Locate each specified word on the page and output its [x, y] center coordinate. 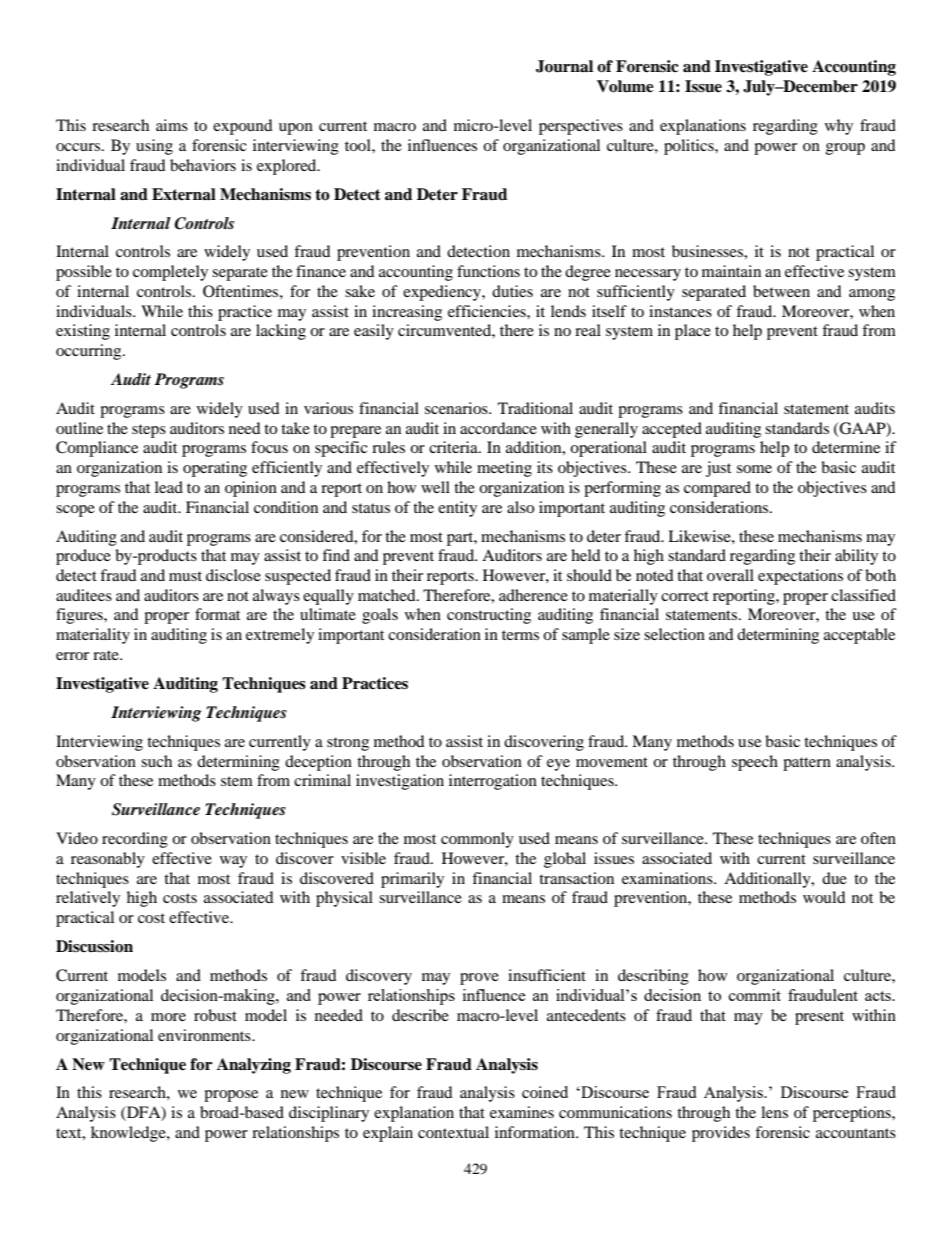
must [185, 576]
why [839, 127]
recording [135, 840]
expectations [800, 577]
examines [522, 1112]
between [781, 291]
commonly [477, 840]
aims [172, 125]
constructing [489, 616]
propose [231, 1096]
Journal [564, 66]
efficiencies [488, 311]
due [834, 878]
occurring [90, 352]
